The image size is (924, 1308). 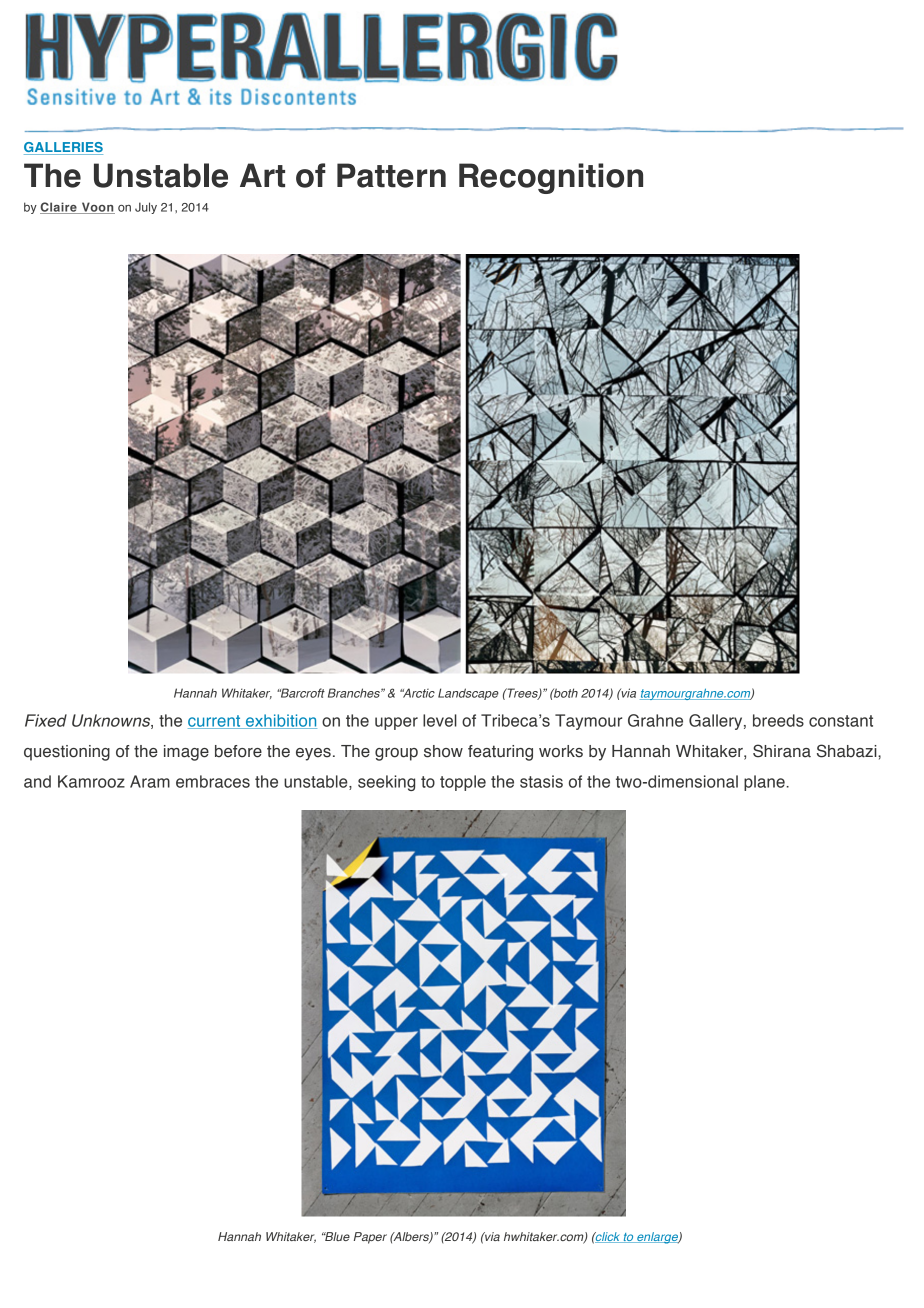 I want to click on July, so click(x=146, y=208).
